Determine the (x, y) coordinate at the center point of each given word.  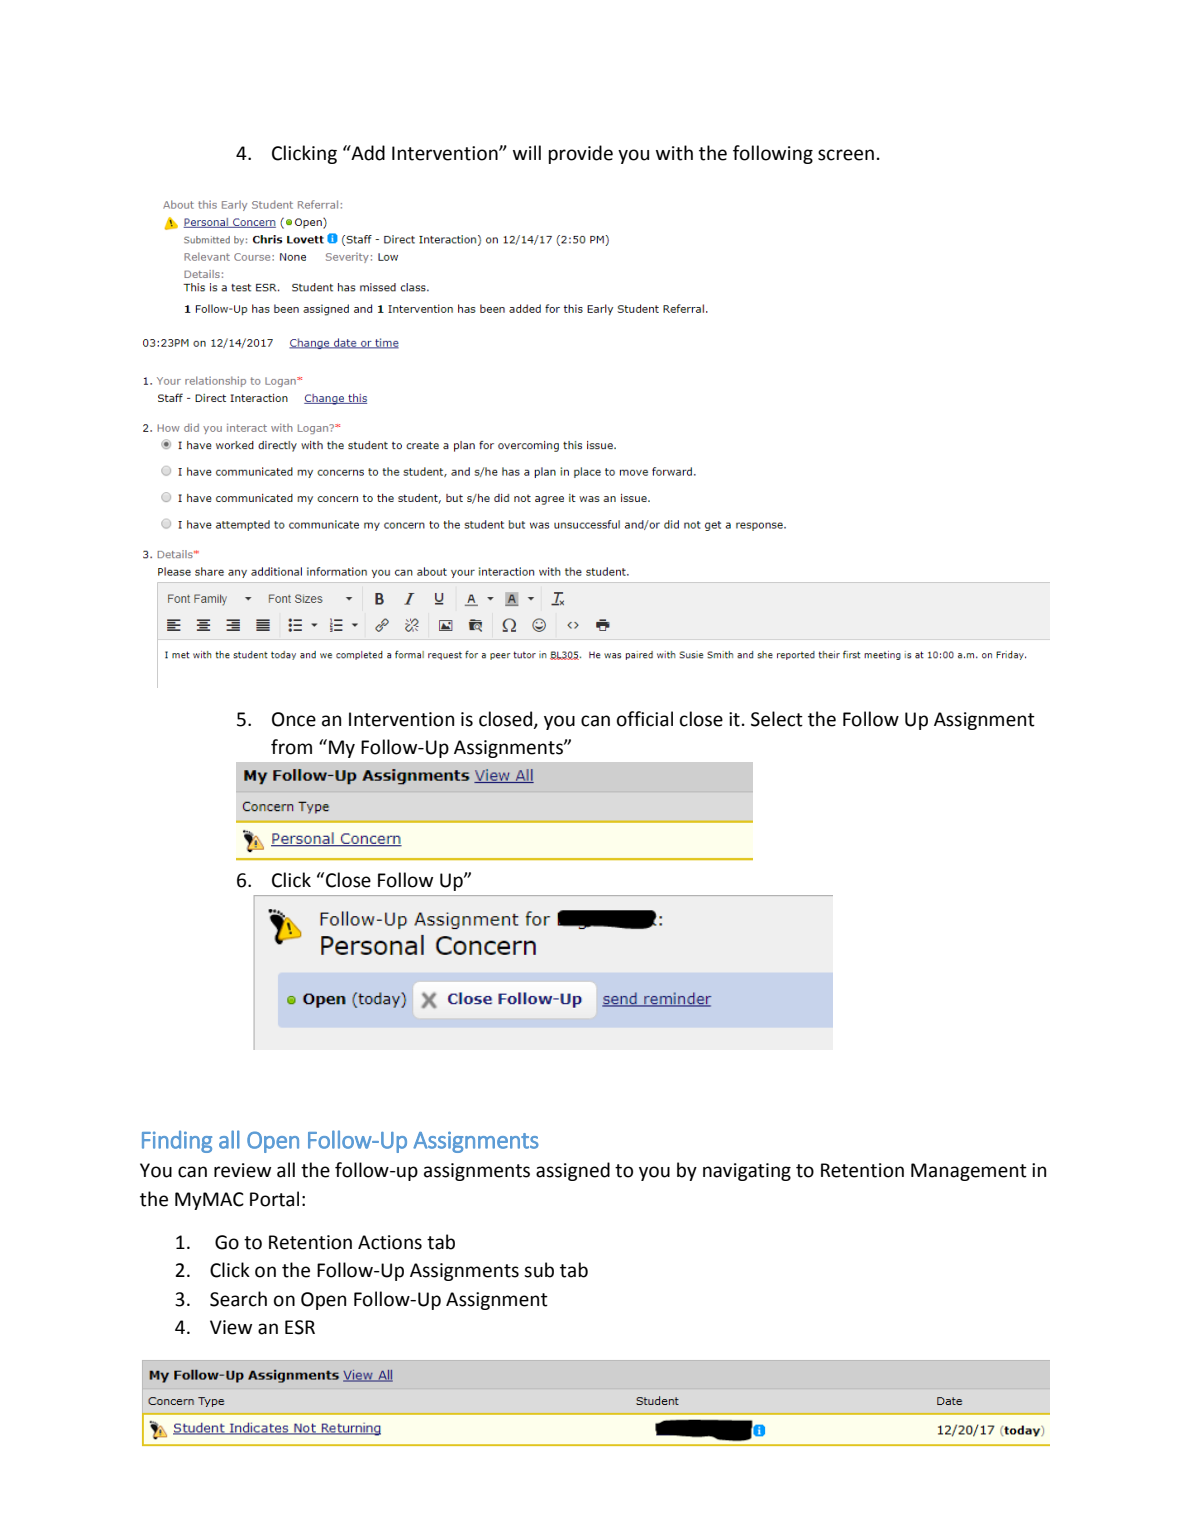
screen (846, 155)
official (645, 719)
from (291, 747)
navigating (747, 1172)
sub (539, 1270)
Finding (177, 1142)
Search (238, 1299)
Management (969, 1172)
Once (294, 719)
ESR (300, 1327)
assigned (573, 1171)
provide (581, 154)
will (527, 152)
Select (777, 719)
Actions (390, 1242)
